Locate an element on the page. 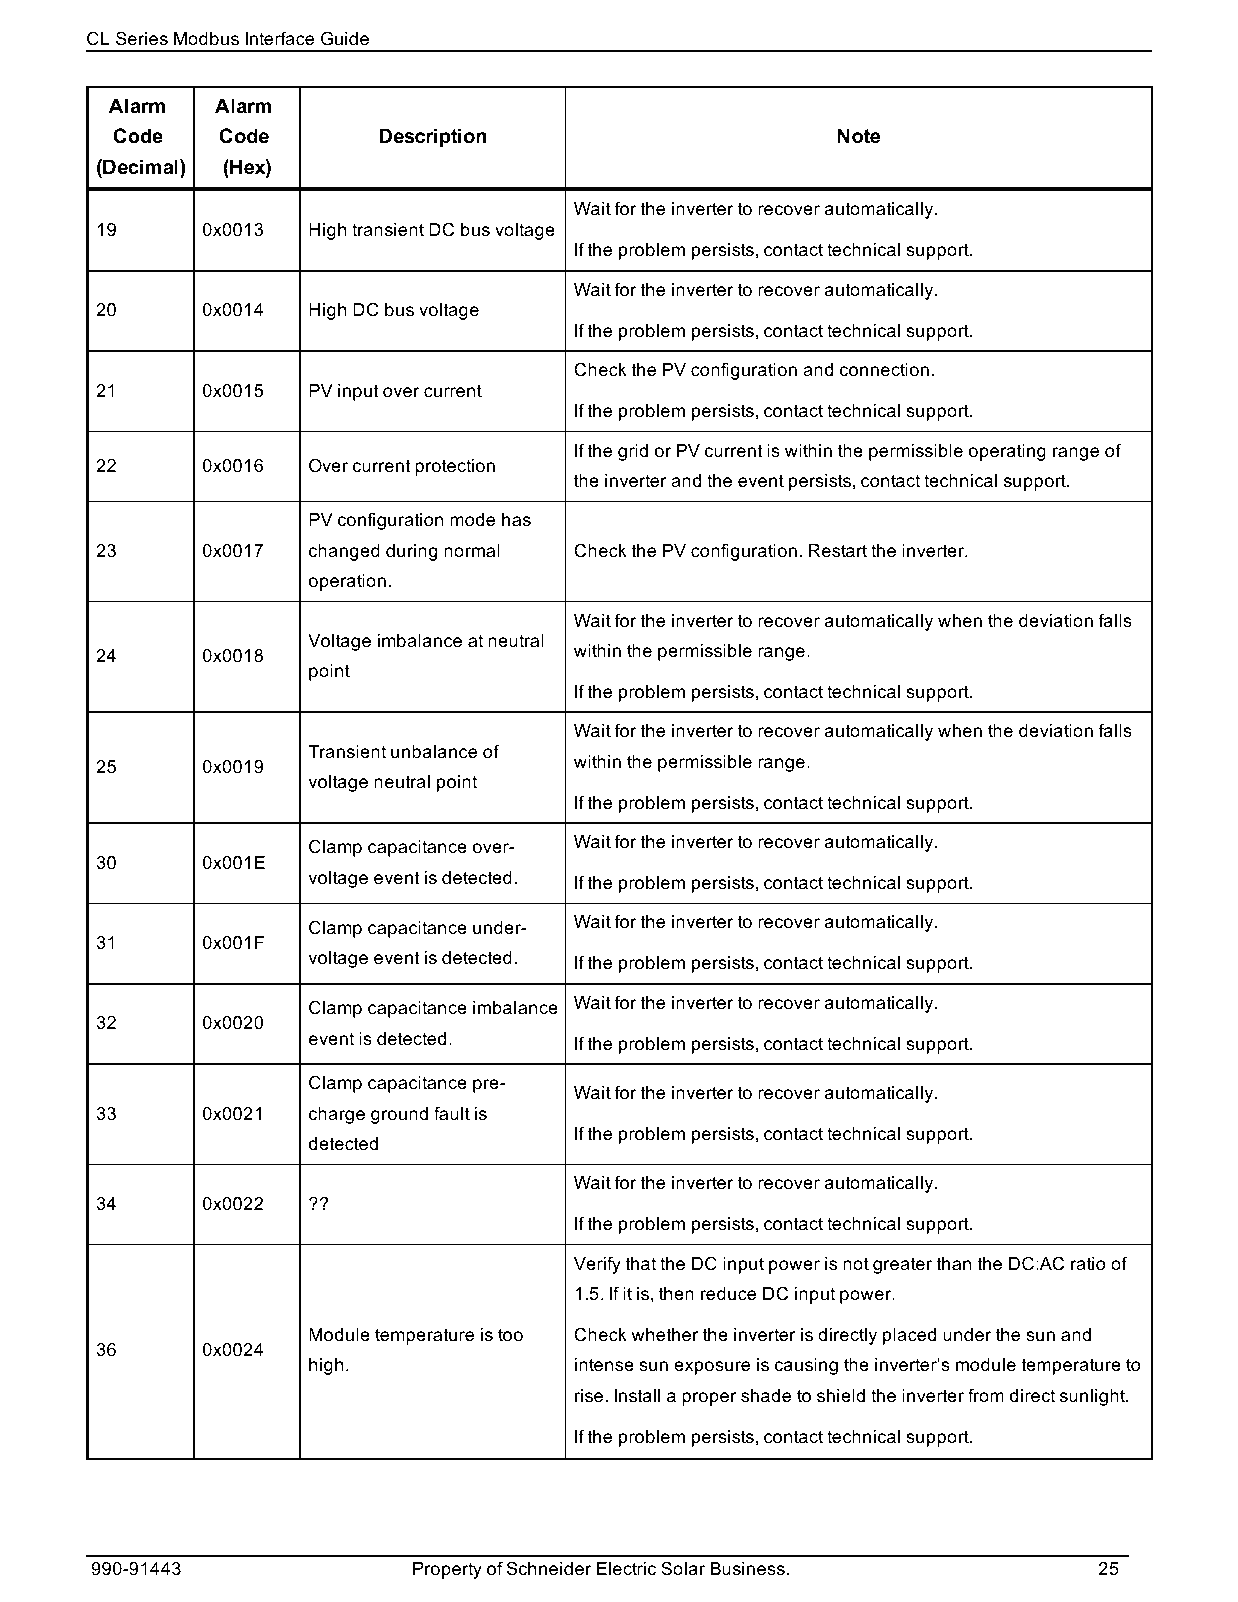 The image size is (1238, 1602). Electric is located at coordinates (626, 1568).
